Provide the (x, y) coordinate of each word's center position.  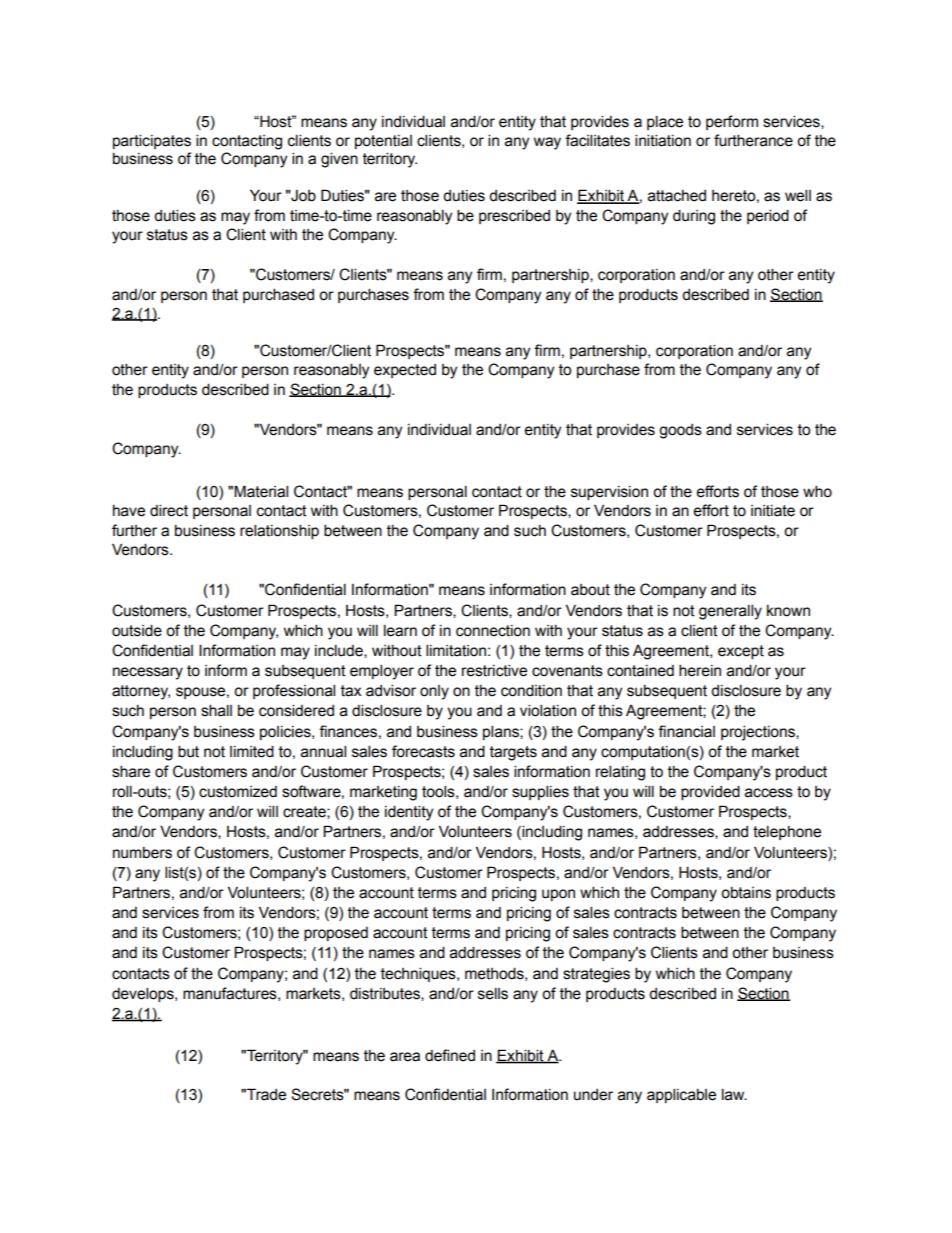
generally (730, 612)
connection (493, 631)
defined (450, 1055)
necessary (148, 673)
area (405, 1057)
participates (152, 141)
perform (732, 122)
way (547, 143)
